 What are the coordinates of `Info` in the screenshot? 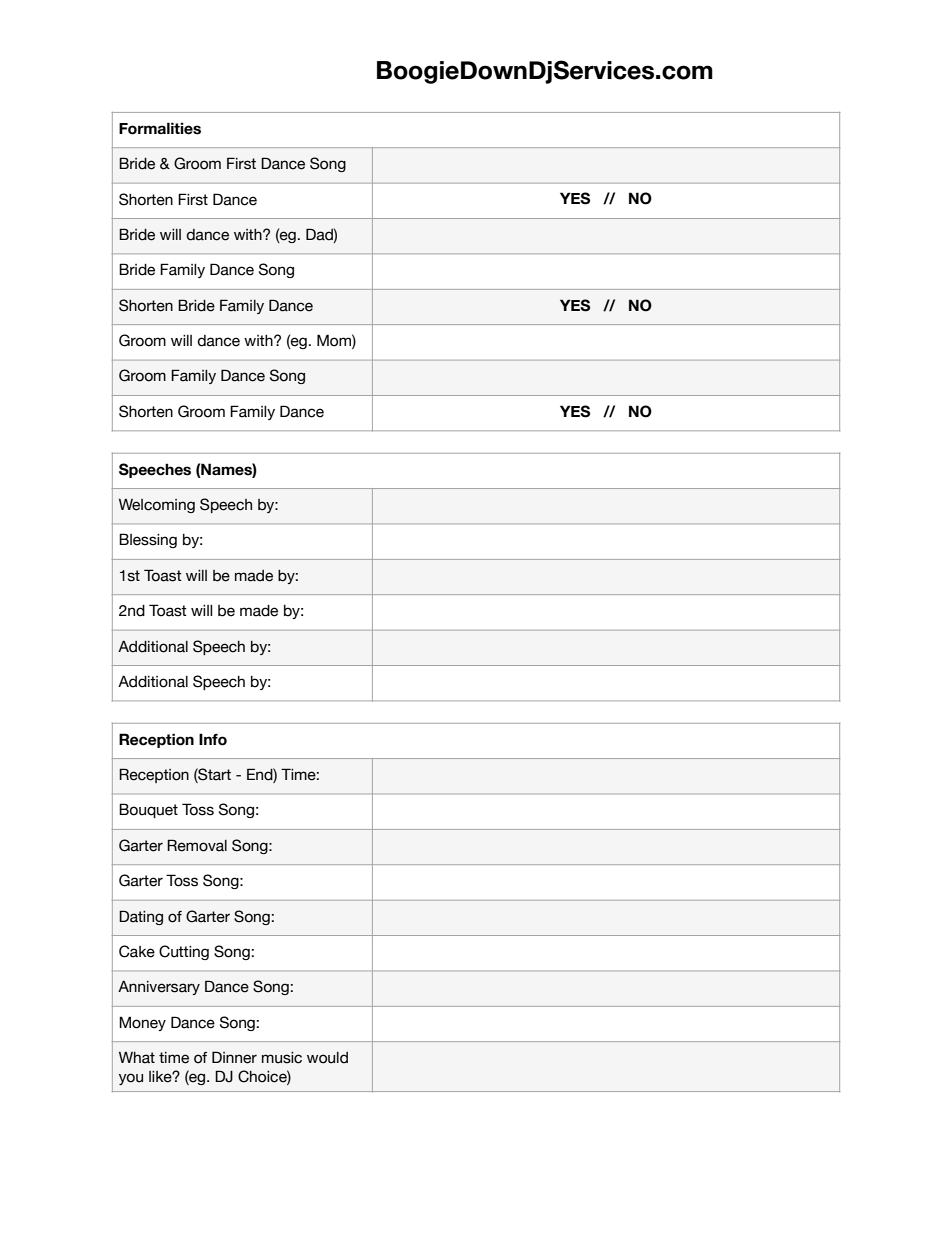 It's located at (213, 739).
